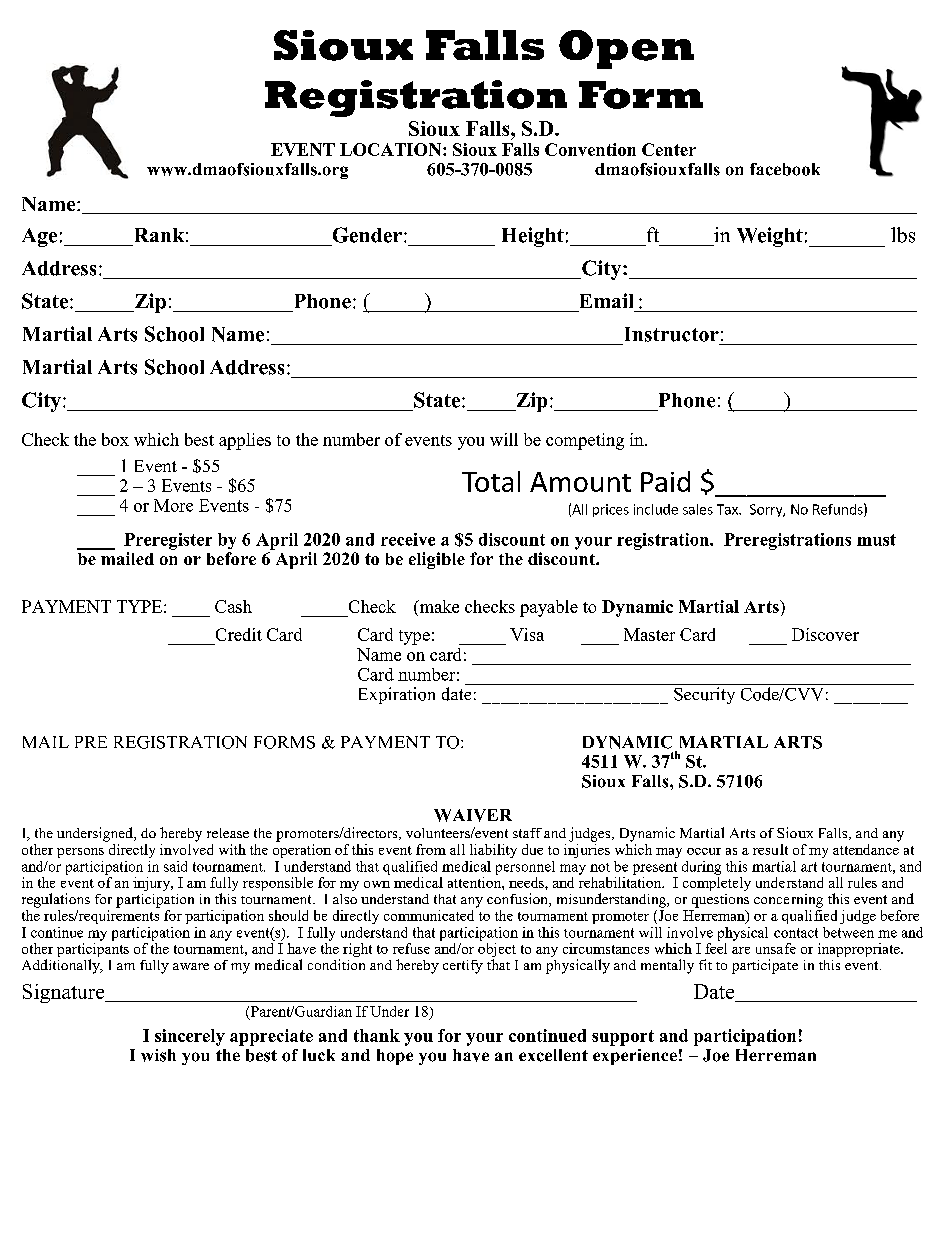 The width and height of the screenshot is (952, 1233). Describe the element at coordinates (785, 169) in the screenshot. I see `facebook` at that location.
